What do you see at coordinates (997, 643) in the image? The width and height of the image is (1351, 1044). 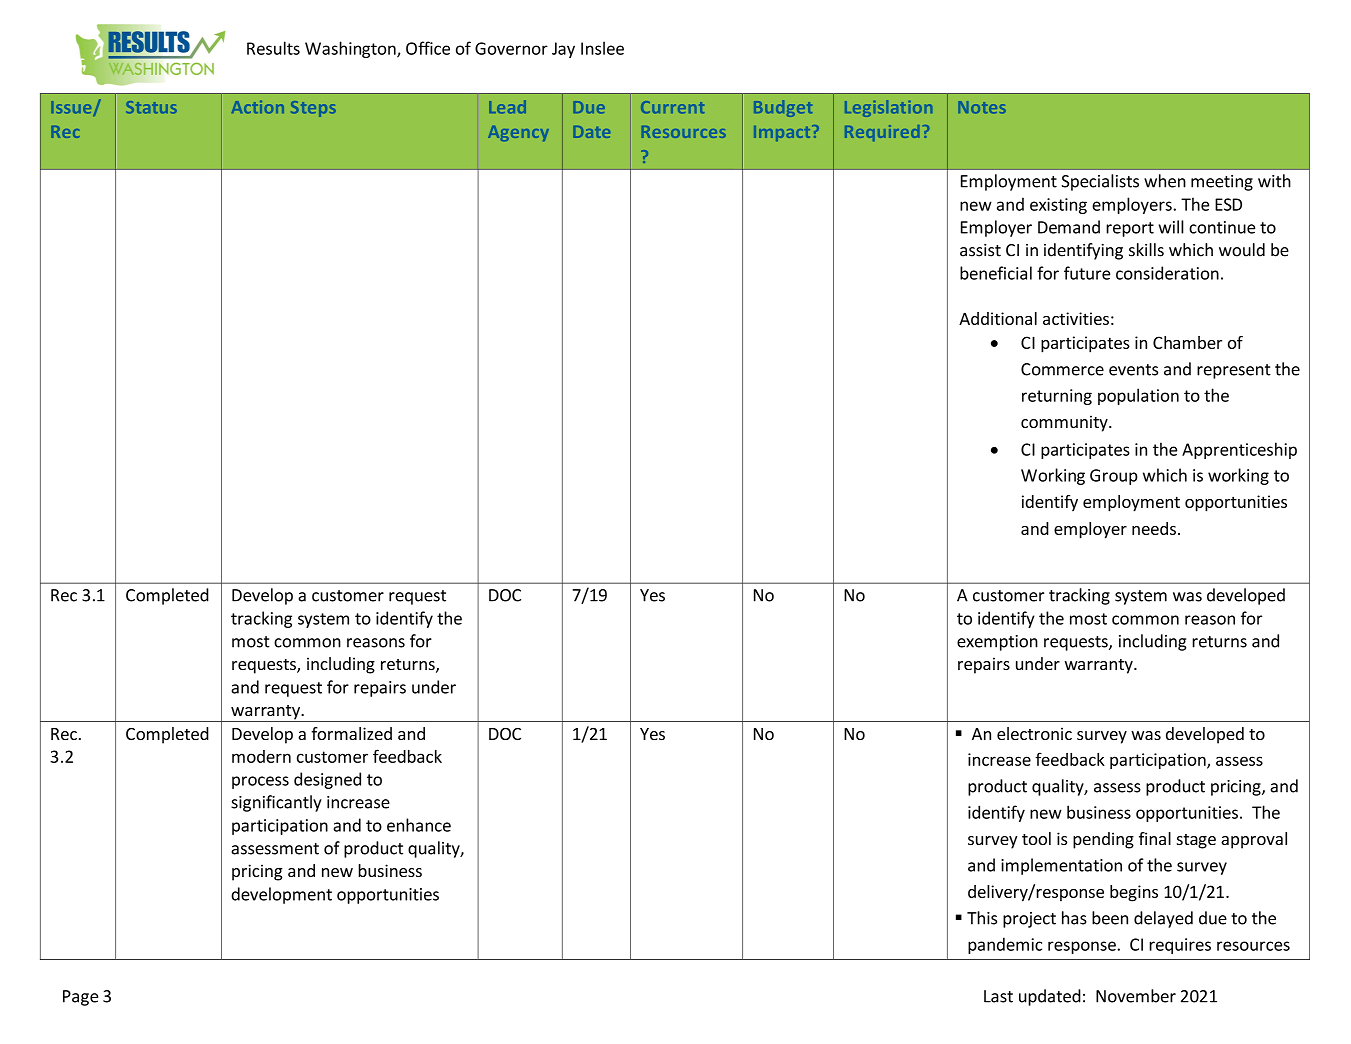 I see `exemption` at bounding box center [997, 643].
